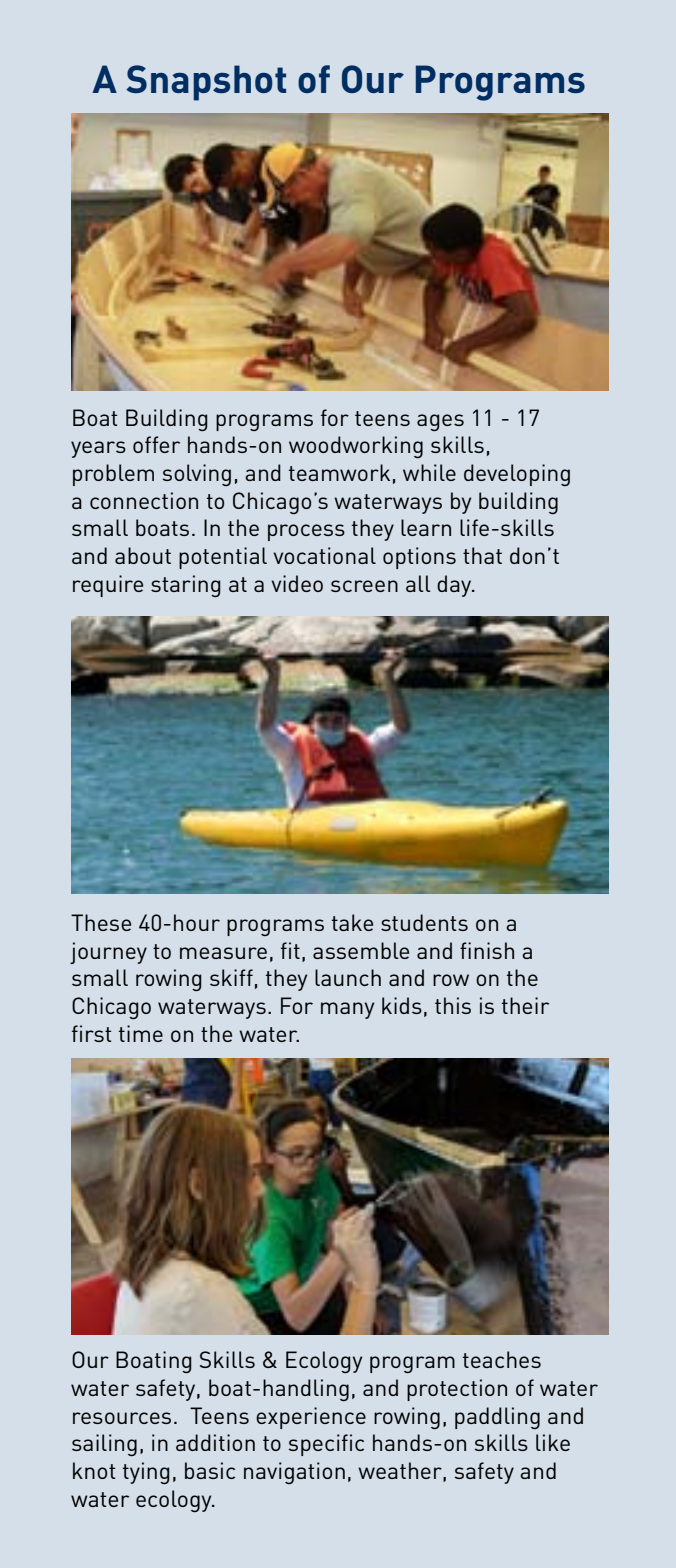 This document has width=676, height=1568. What do you see at coordinates (326, 1445) in the document?
I see `specific` at bounding box center [326, 1445].
